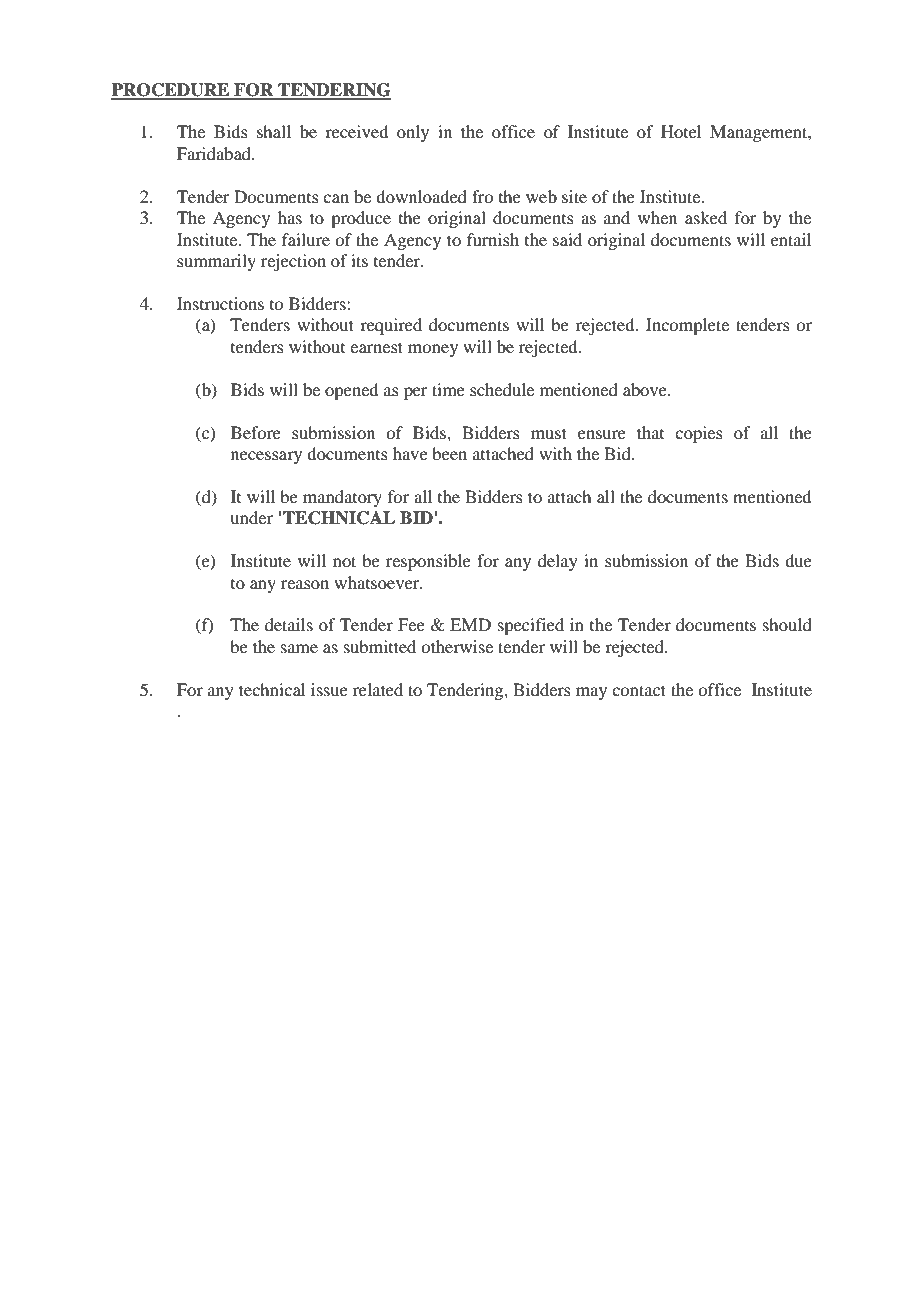  I want to click on delay, so click(558, 562).
